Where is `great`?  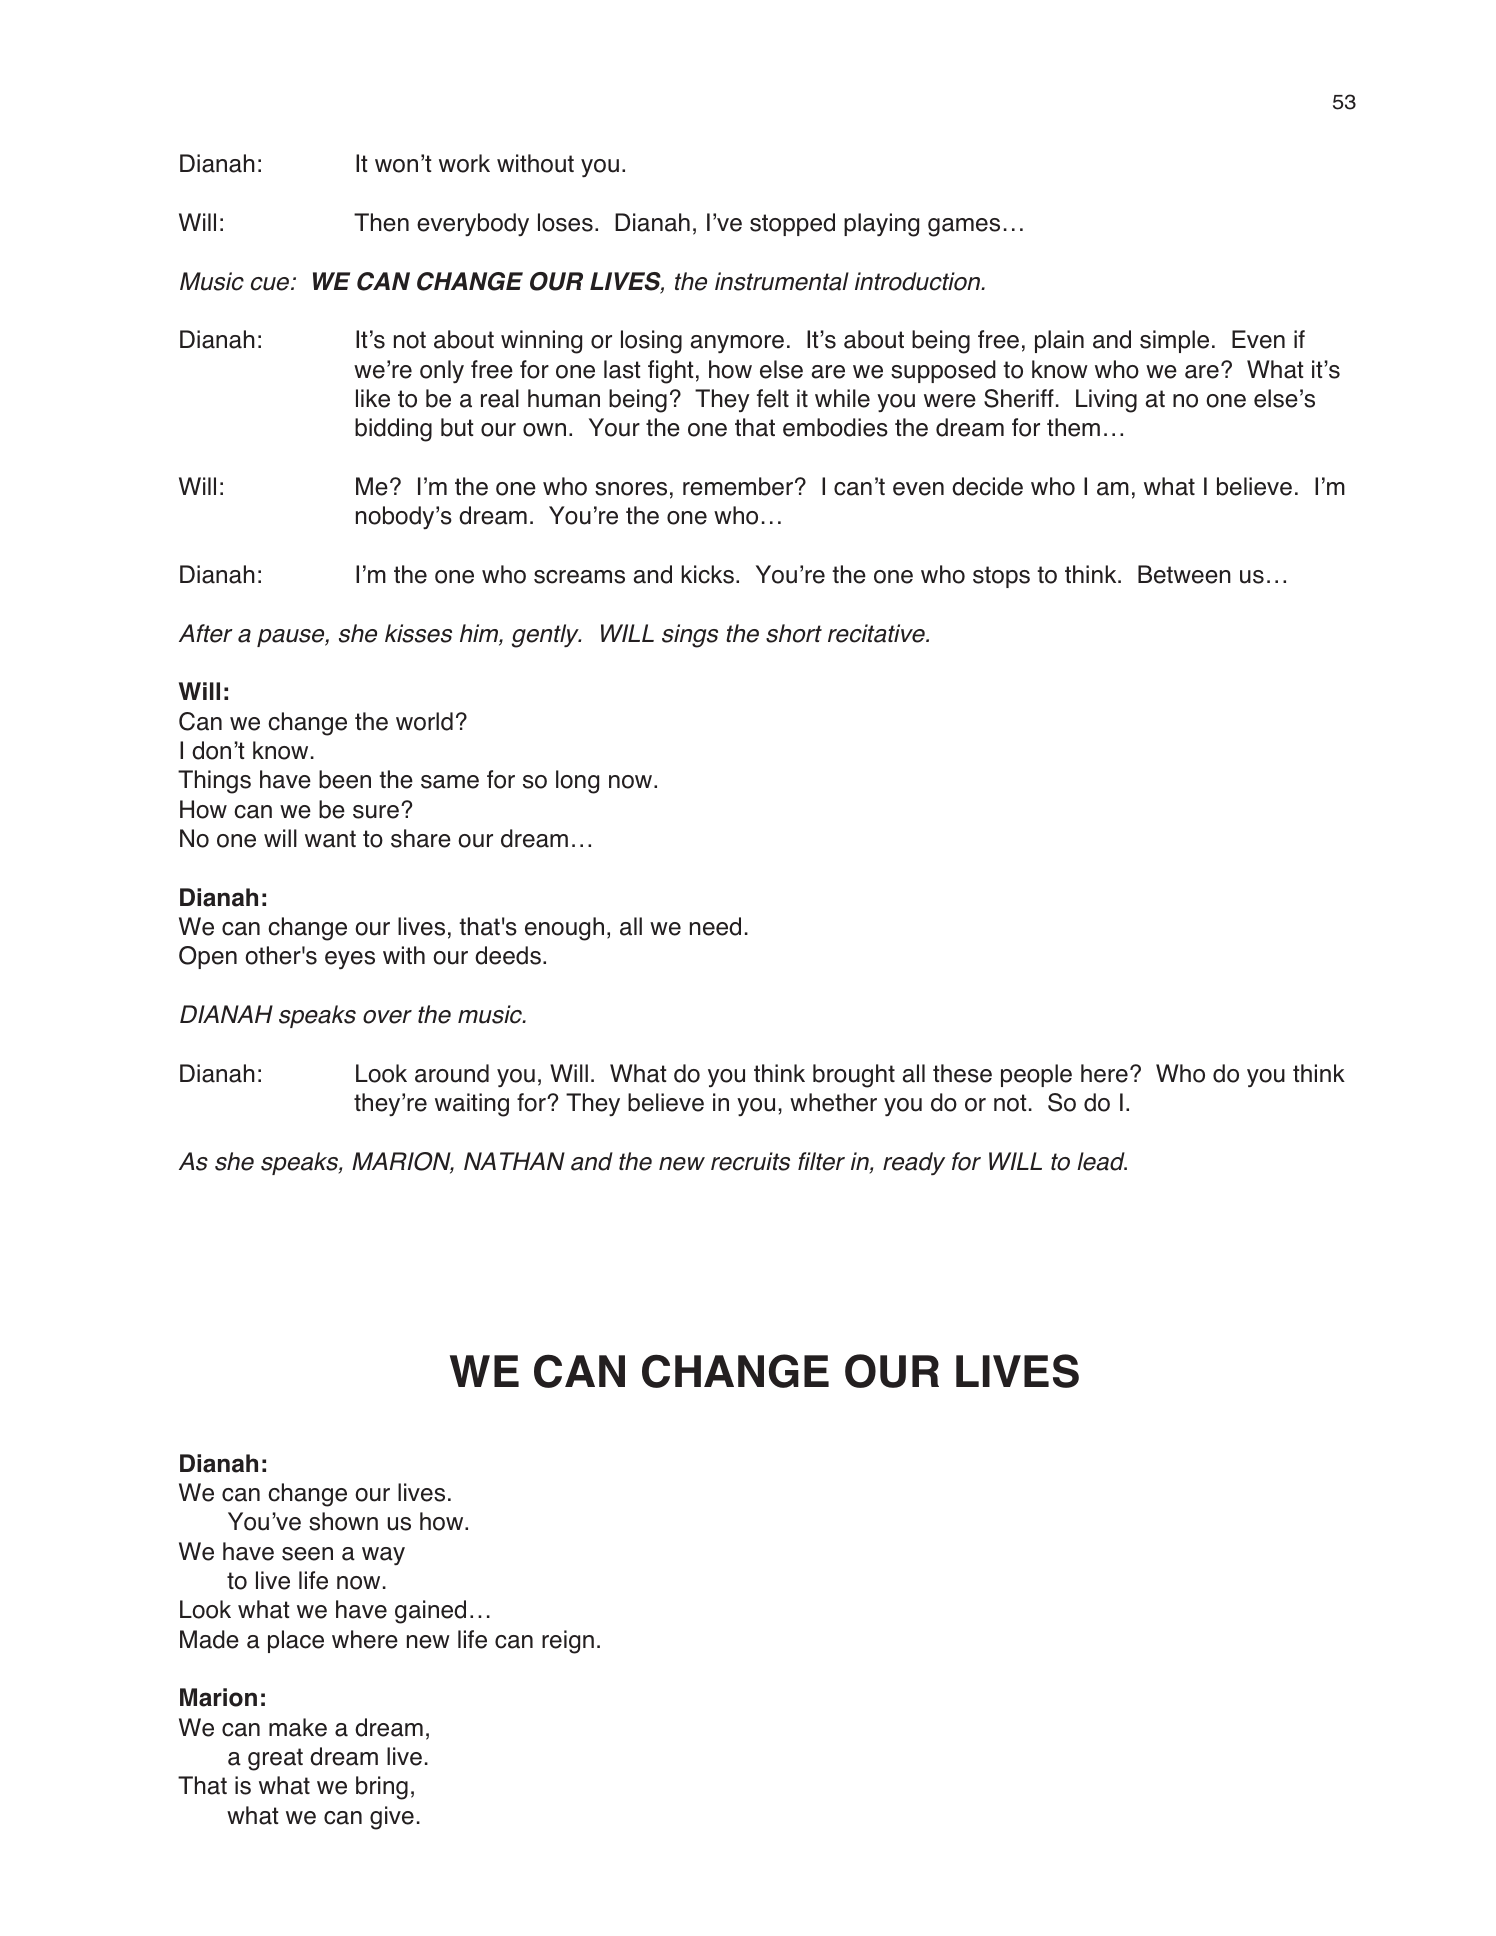
great is located at coordinates (275, 1759).
